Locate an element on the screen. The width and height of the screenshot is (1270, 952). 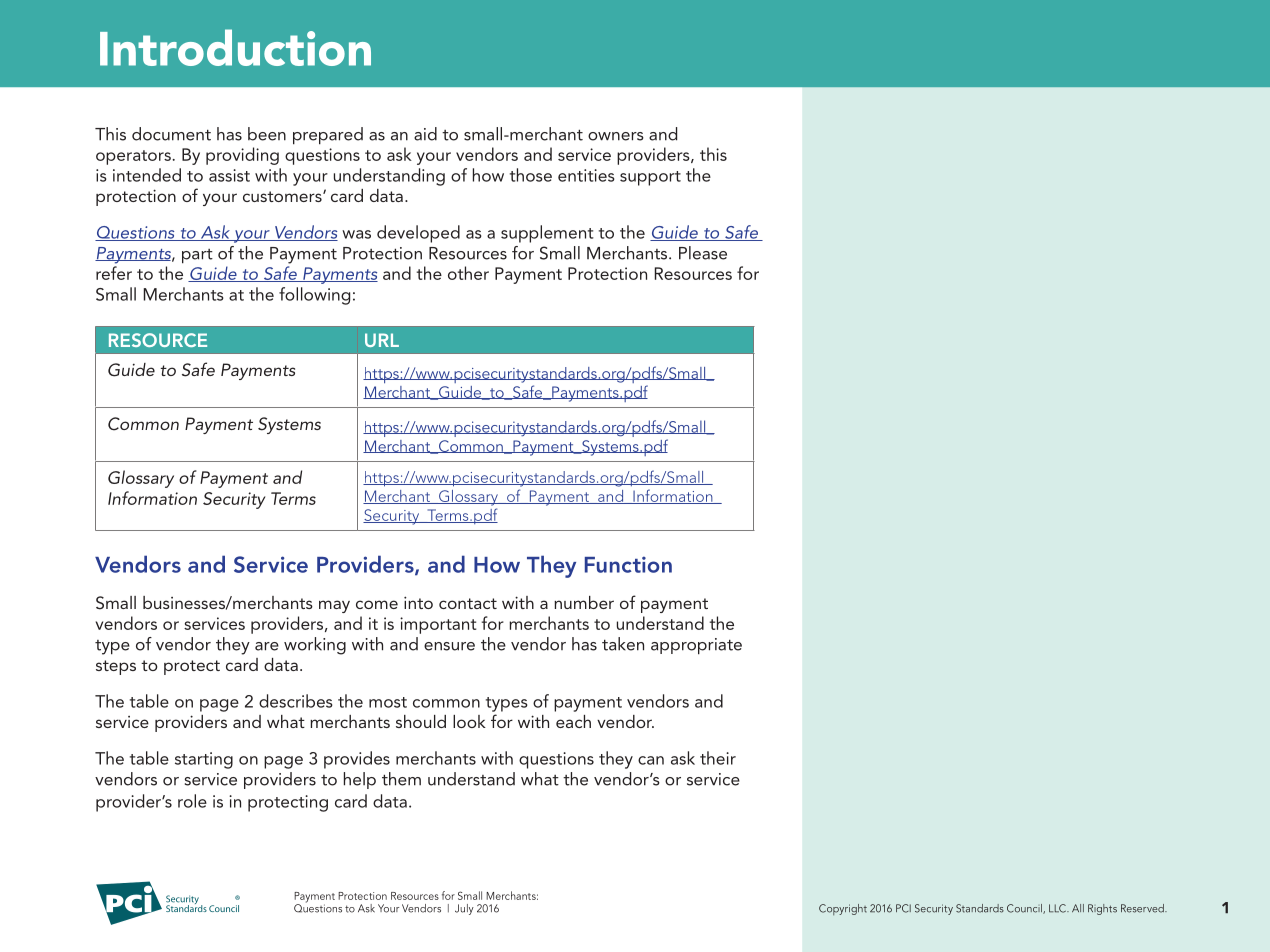
appropriate is located at coordinates (696, 646).
